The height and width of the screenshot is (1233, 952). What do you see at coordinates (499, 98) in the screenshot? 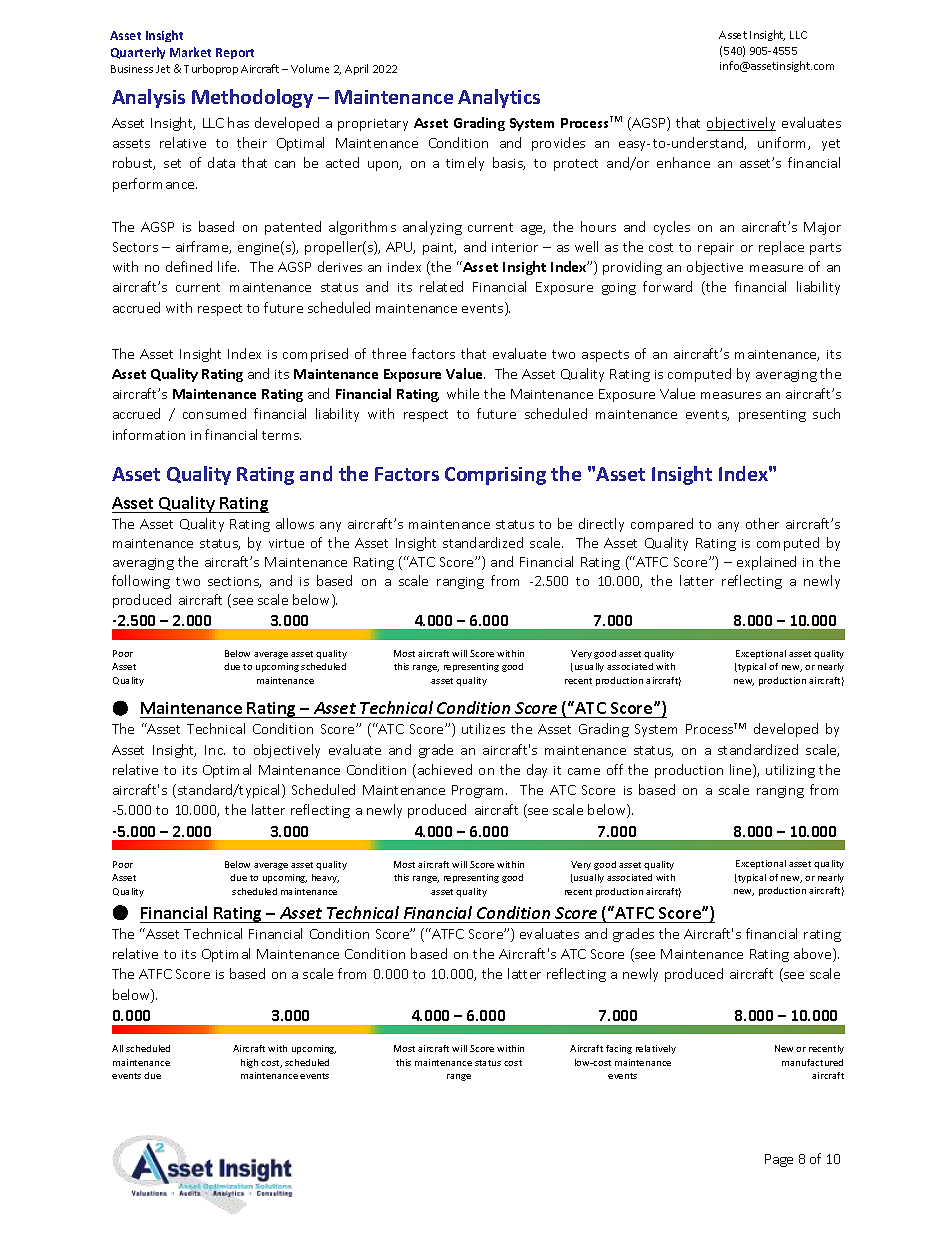
I see `Analytics` at bounding box center [499, 98].
